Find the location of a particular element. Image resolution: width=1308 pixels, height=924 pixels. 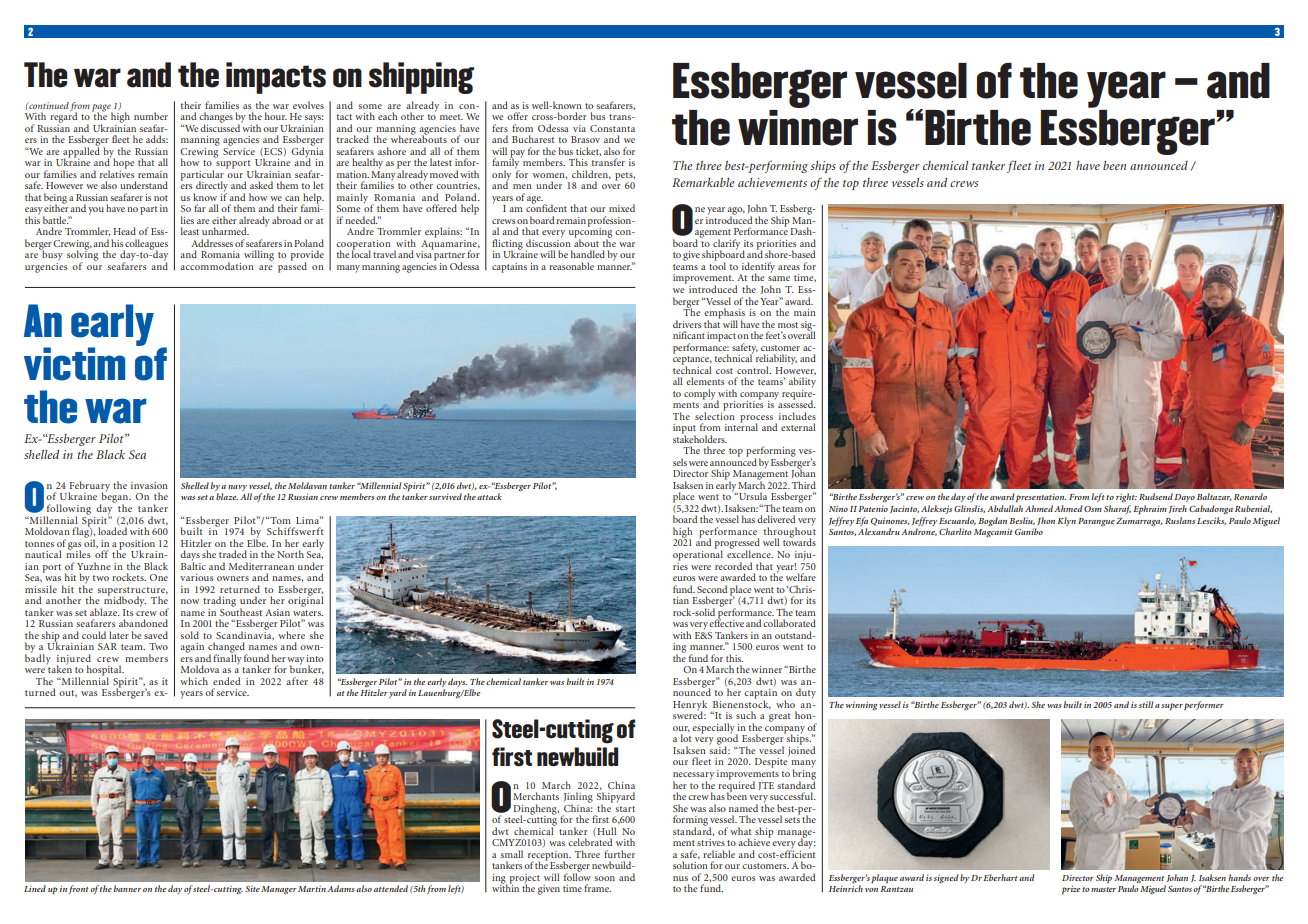

invasion is located at coordinates (149, 485).
